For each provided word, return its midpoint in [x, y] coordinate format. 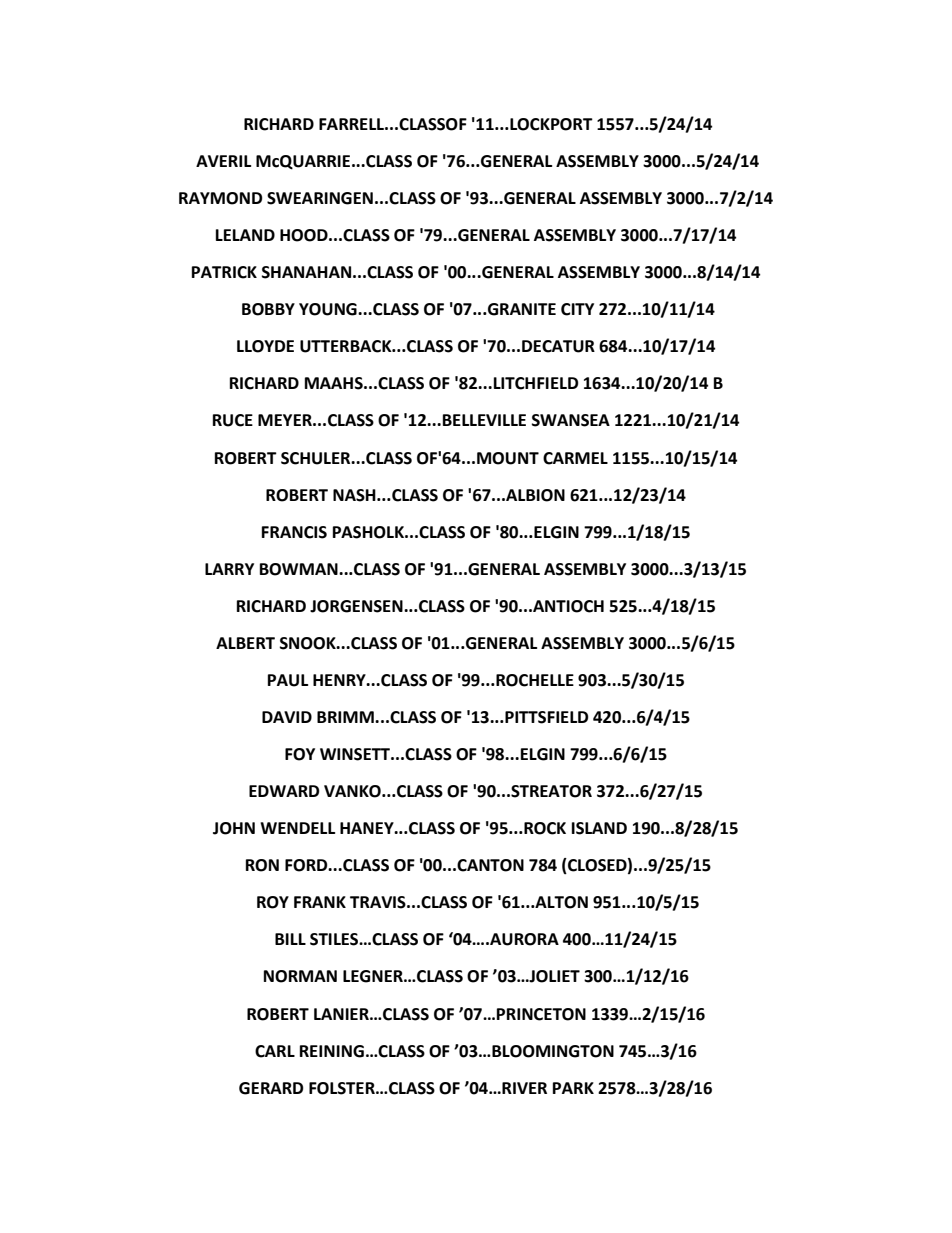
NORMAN [300, 976]
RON [262, 865]
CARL [275, 1051]
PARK [573, 1088]
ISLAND [599, 828]
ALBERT [245, 643]
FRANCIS [294, 532]
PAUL [288, 680]
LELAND [245, 235]
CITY [577, 309]
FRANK [320, 902]
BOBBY [268, 309]
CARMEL [575, 458]
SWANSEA [571, 420]
